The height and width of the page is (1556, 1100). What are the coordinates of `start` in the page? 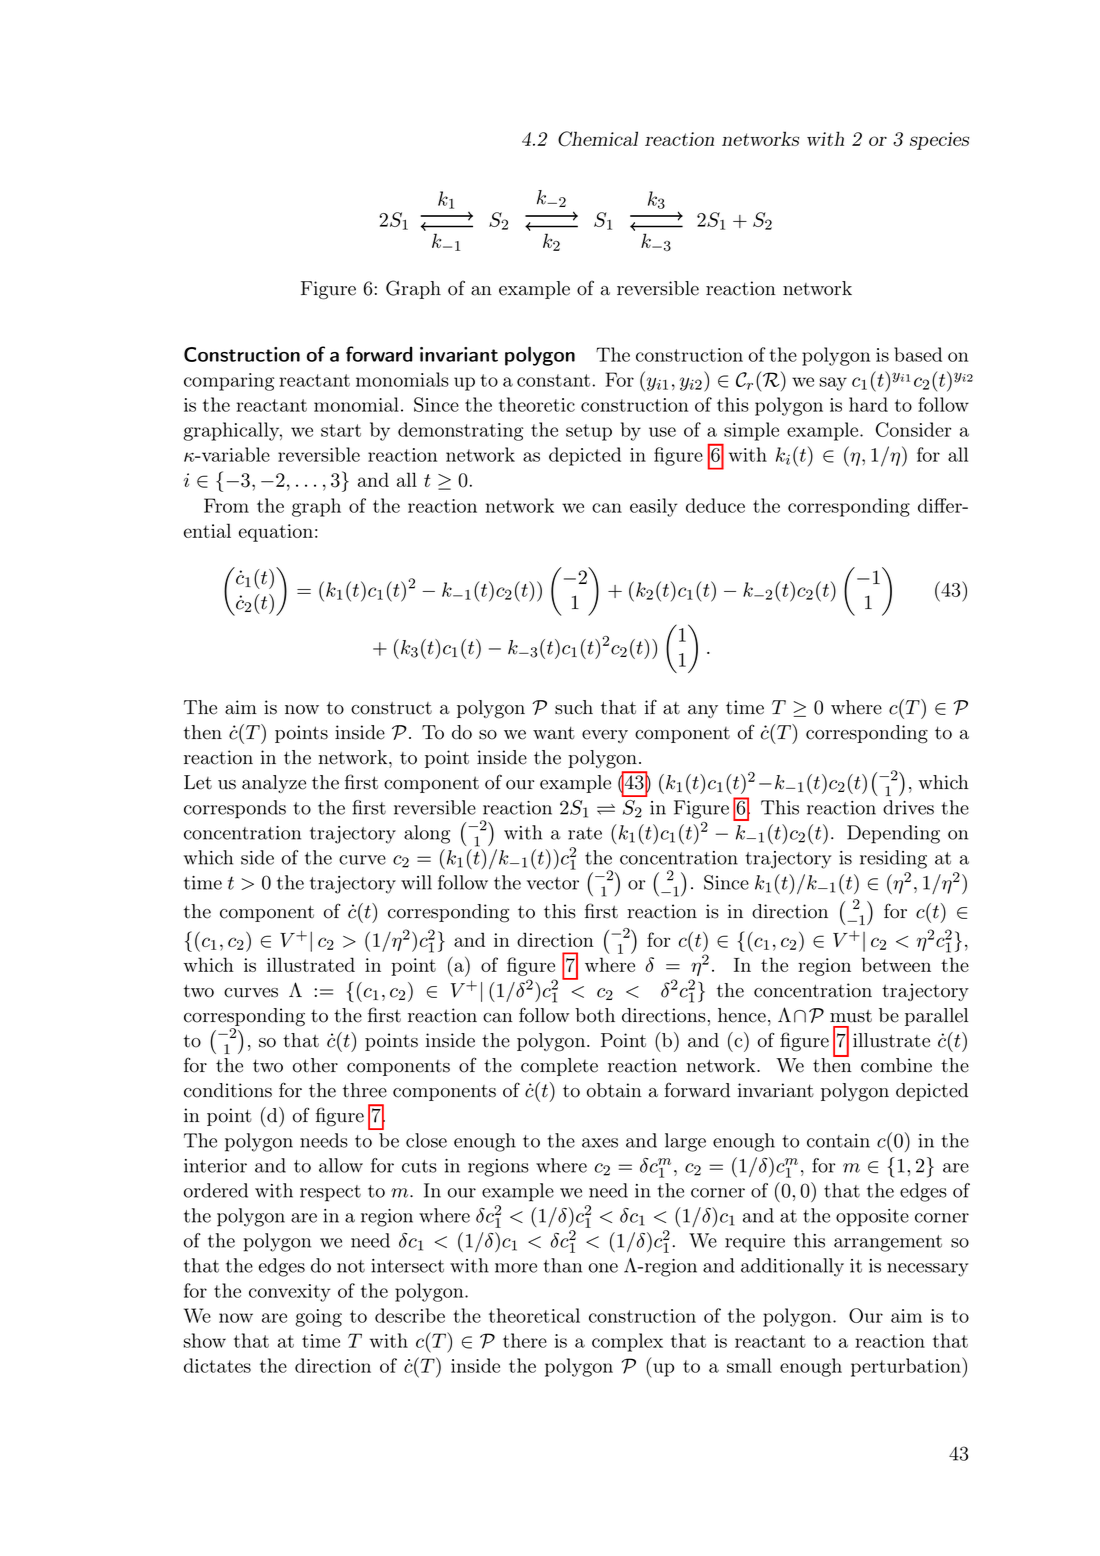 It's located at (341, 430).
